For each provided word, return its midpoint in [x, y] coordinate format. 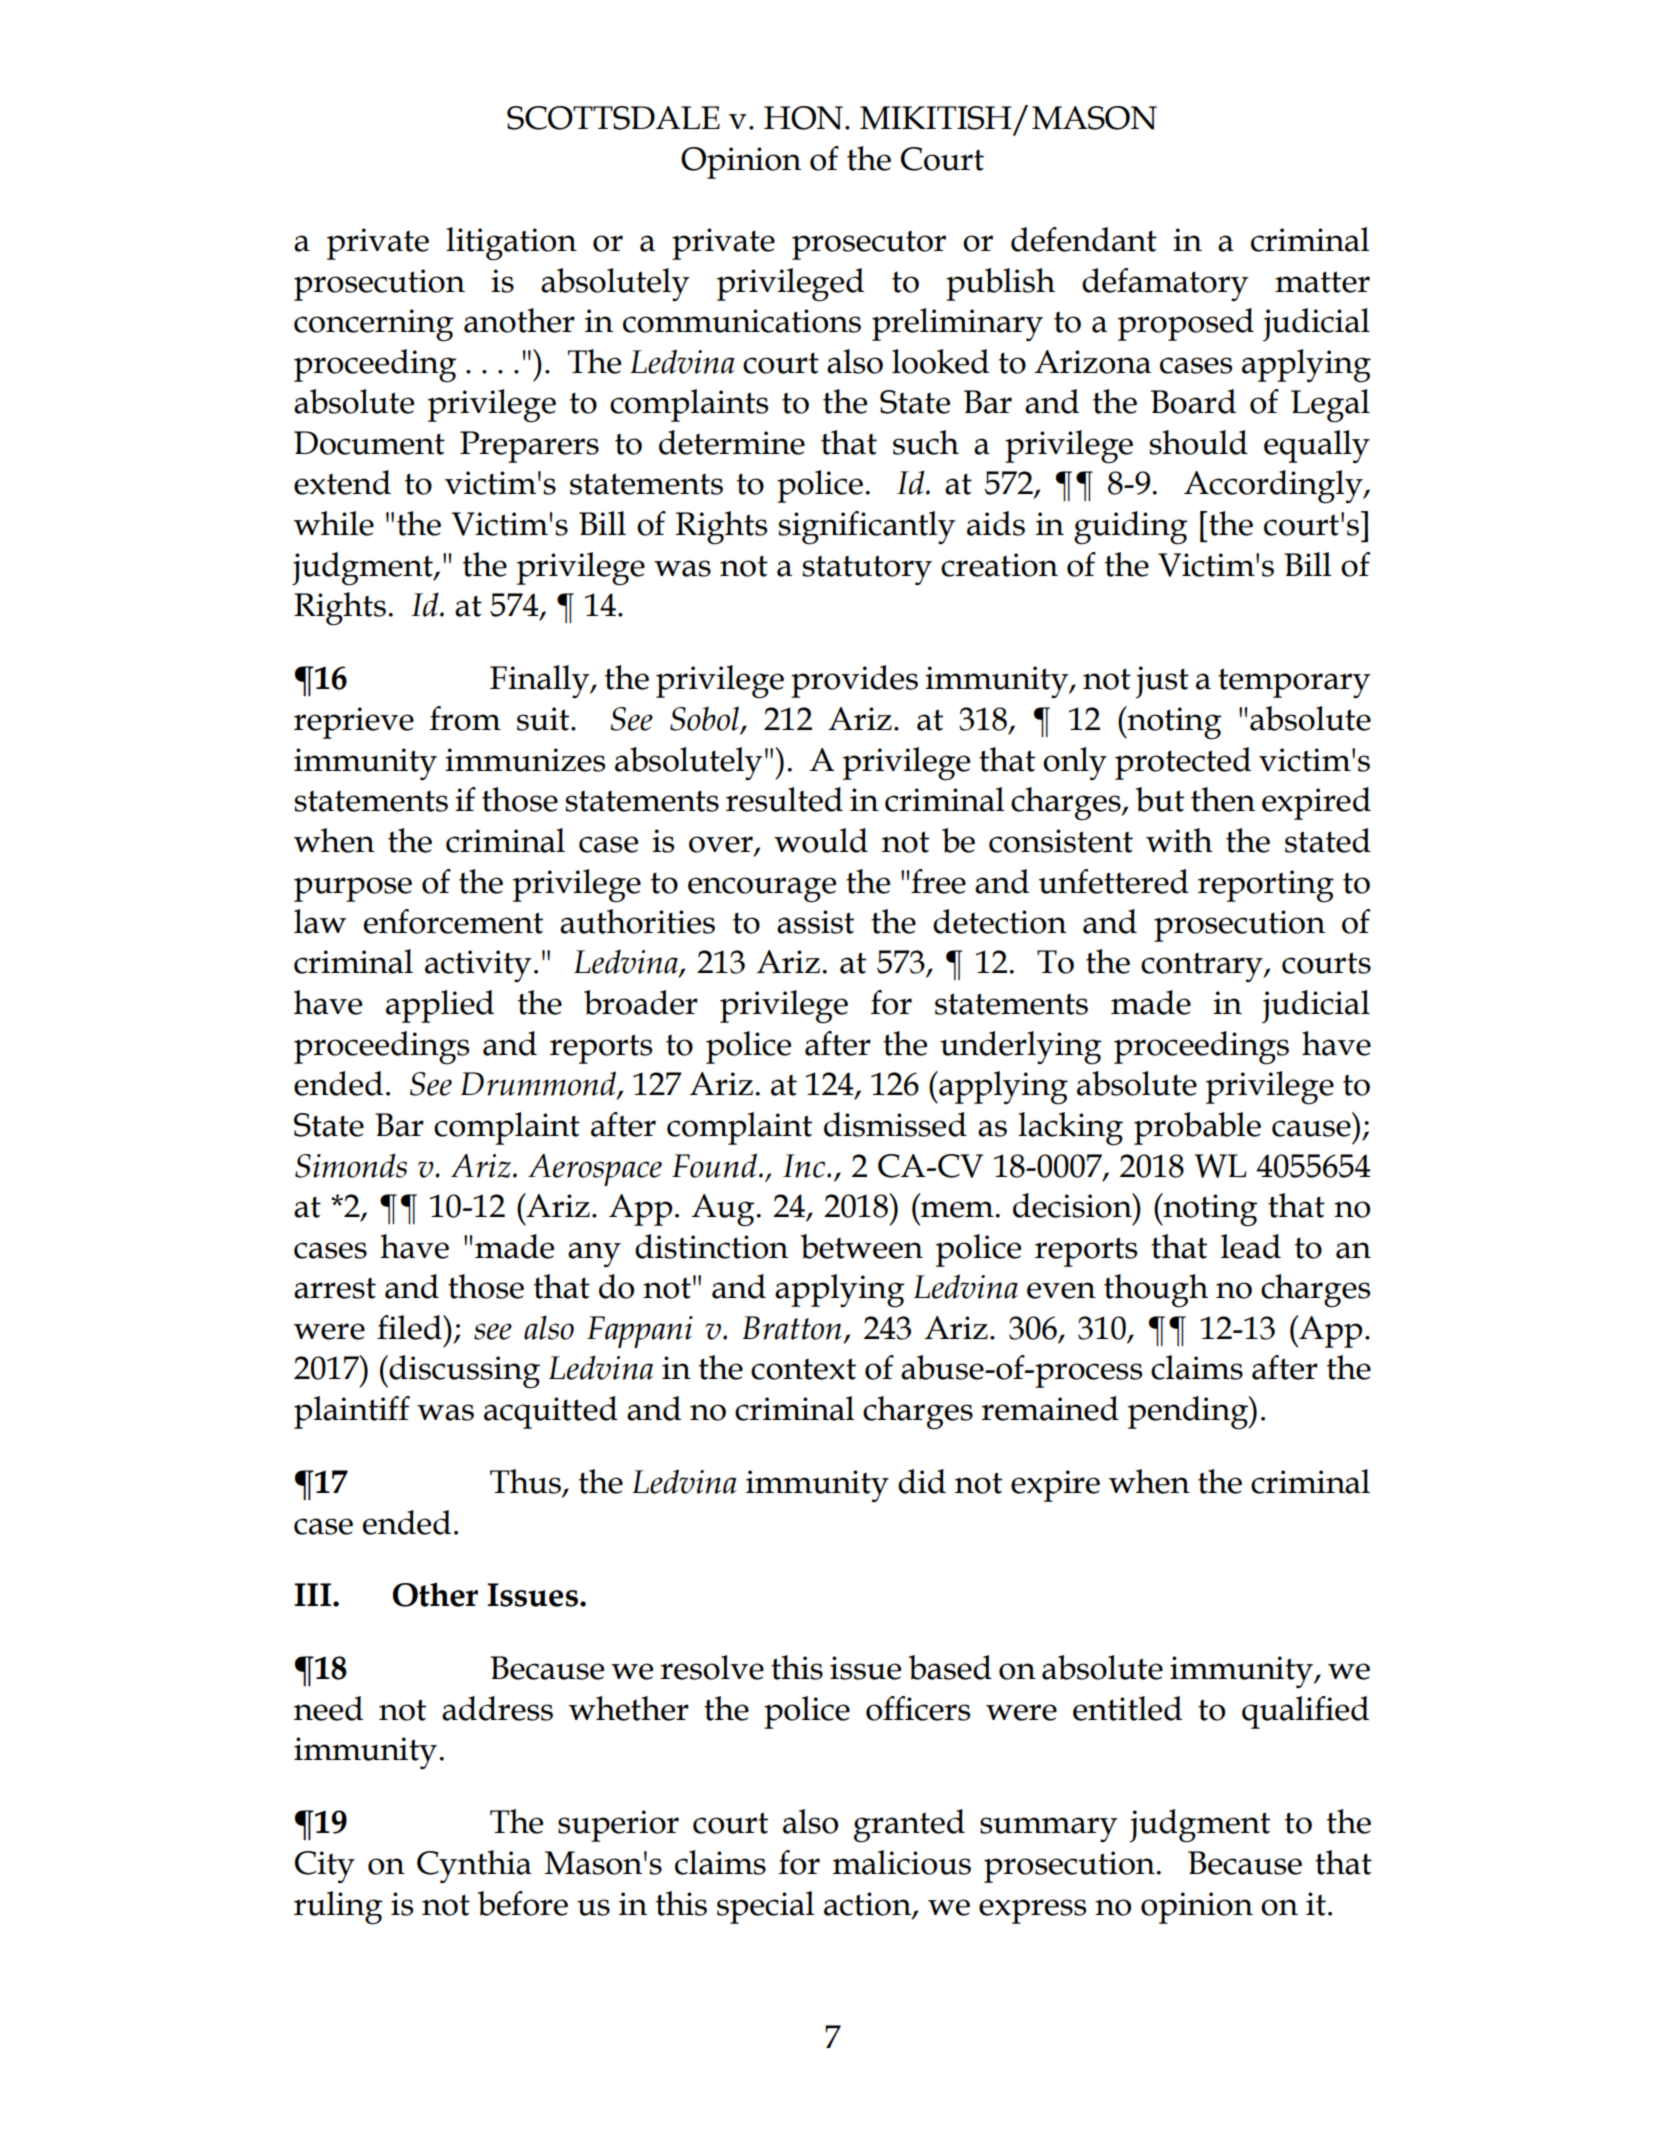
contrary [1203, 967]
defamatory [1165, 284]
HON [803, 118]
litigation [511, 244]
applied [440, 1006]
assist [815, 922]
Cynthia [474, 1866]
